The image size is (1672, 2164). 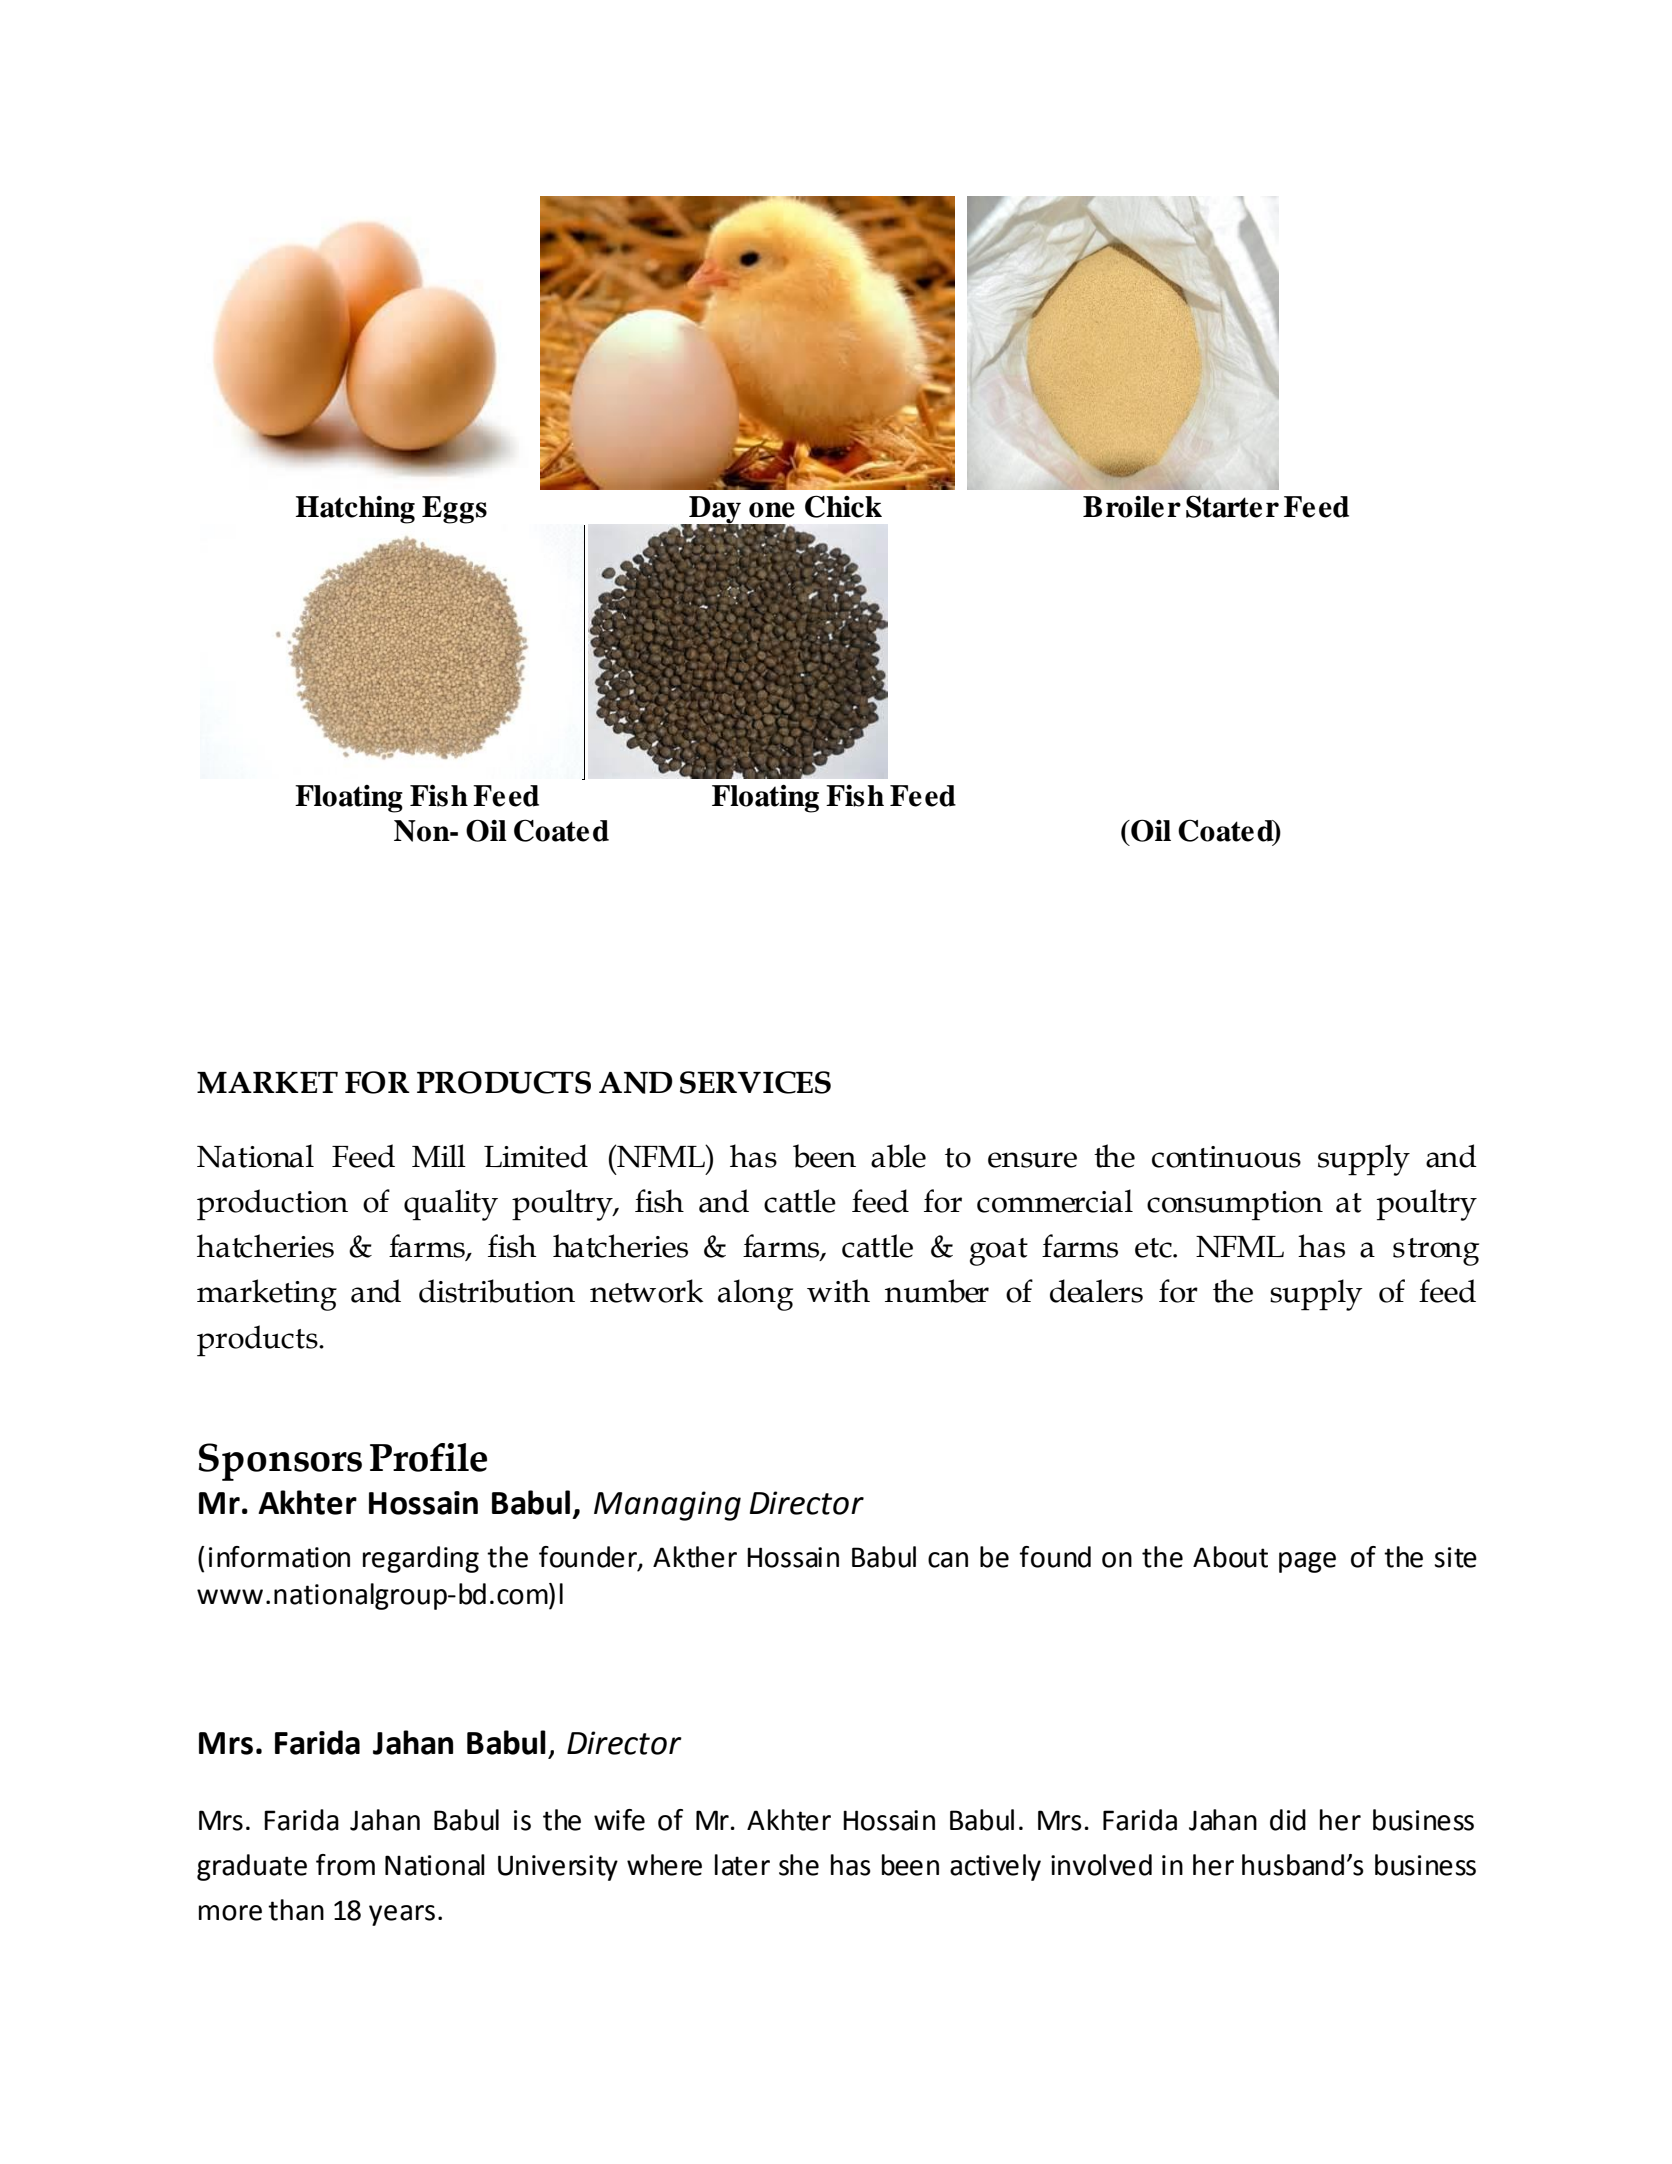 What do you see at coordinates (421, 1559) in the screenshot?
I see `regarding` at bounding box center [421, 1559].
